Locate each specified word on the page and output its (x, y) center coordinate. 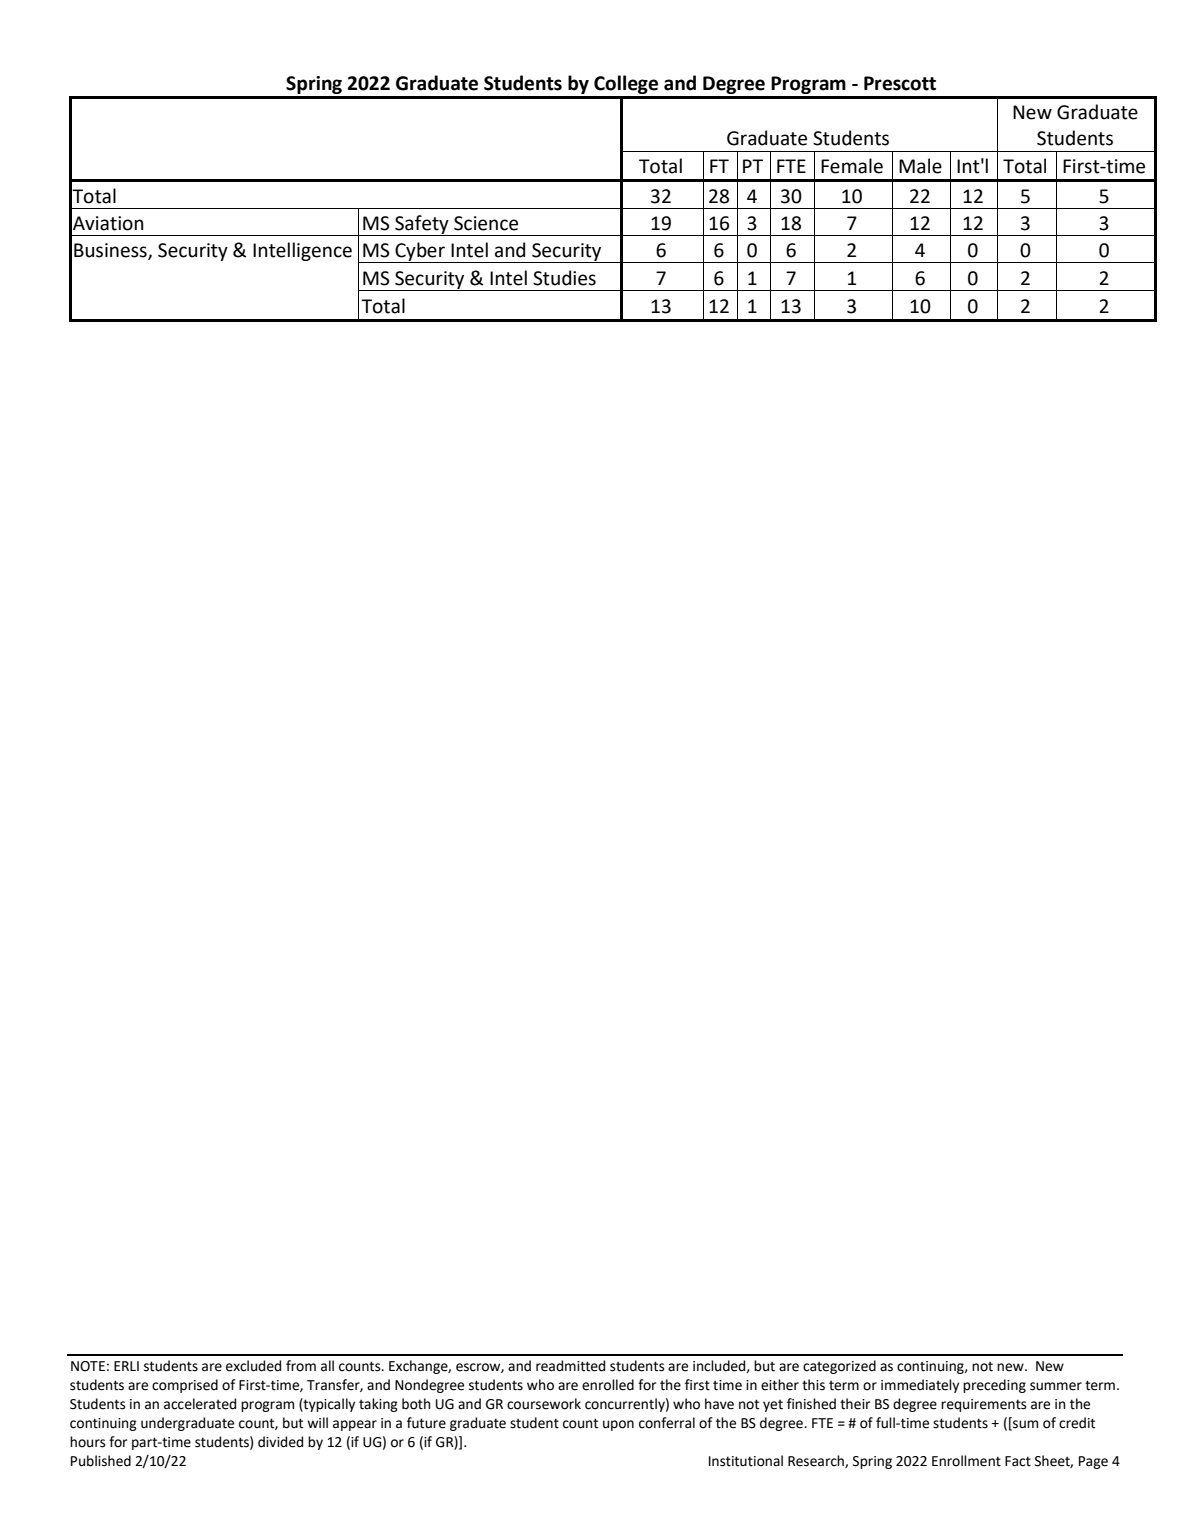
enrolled (608, 1385)
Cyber (420, 252)
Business (111, 251)
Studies (564, 278)
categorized (839, 1367)
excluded (253, 1366)
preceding (994, 1386)
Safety (422, 225)
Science (486, 223)
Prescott (900, 83)
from (301, 1366)
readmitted (570, 1366)
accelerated (200, 1404)
